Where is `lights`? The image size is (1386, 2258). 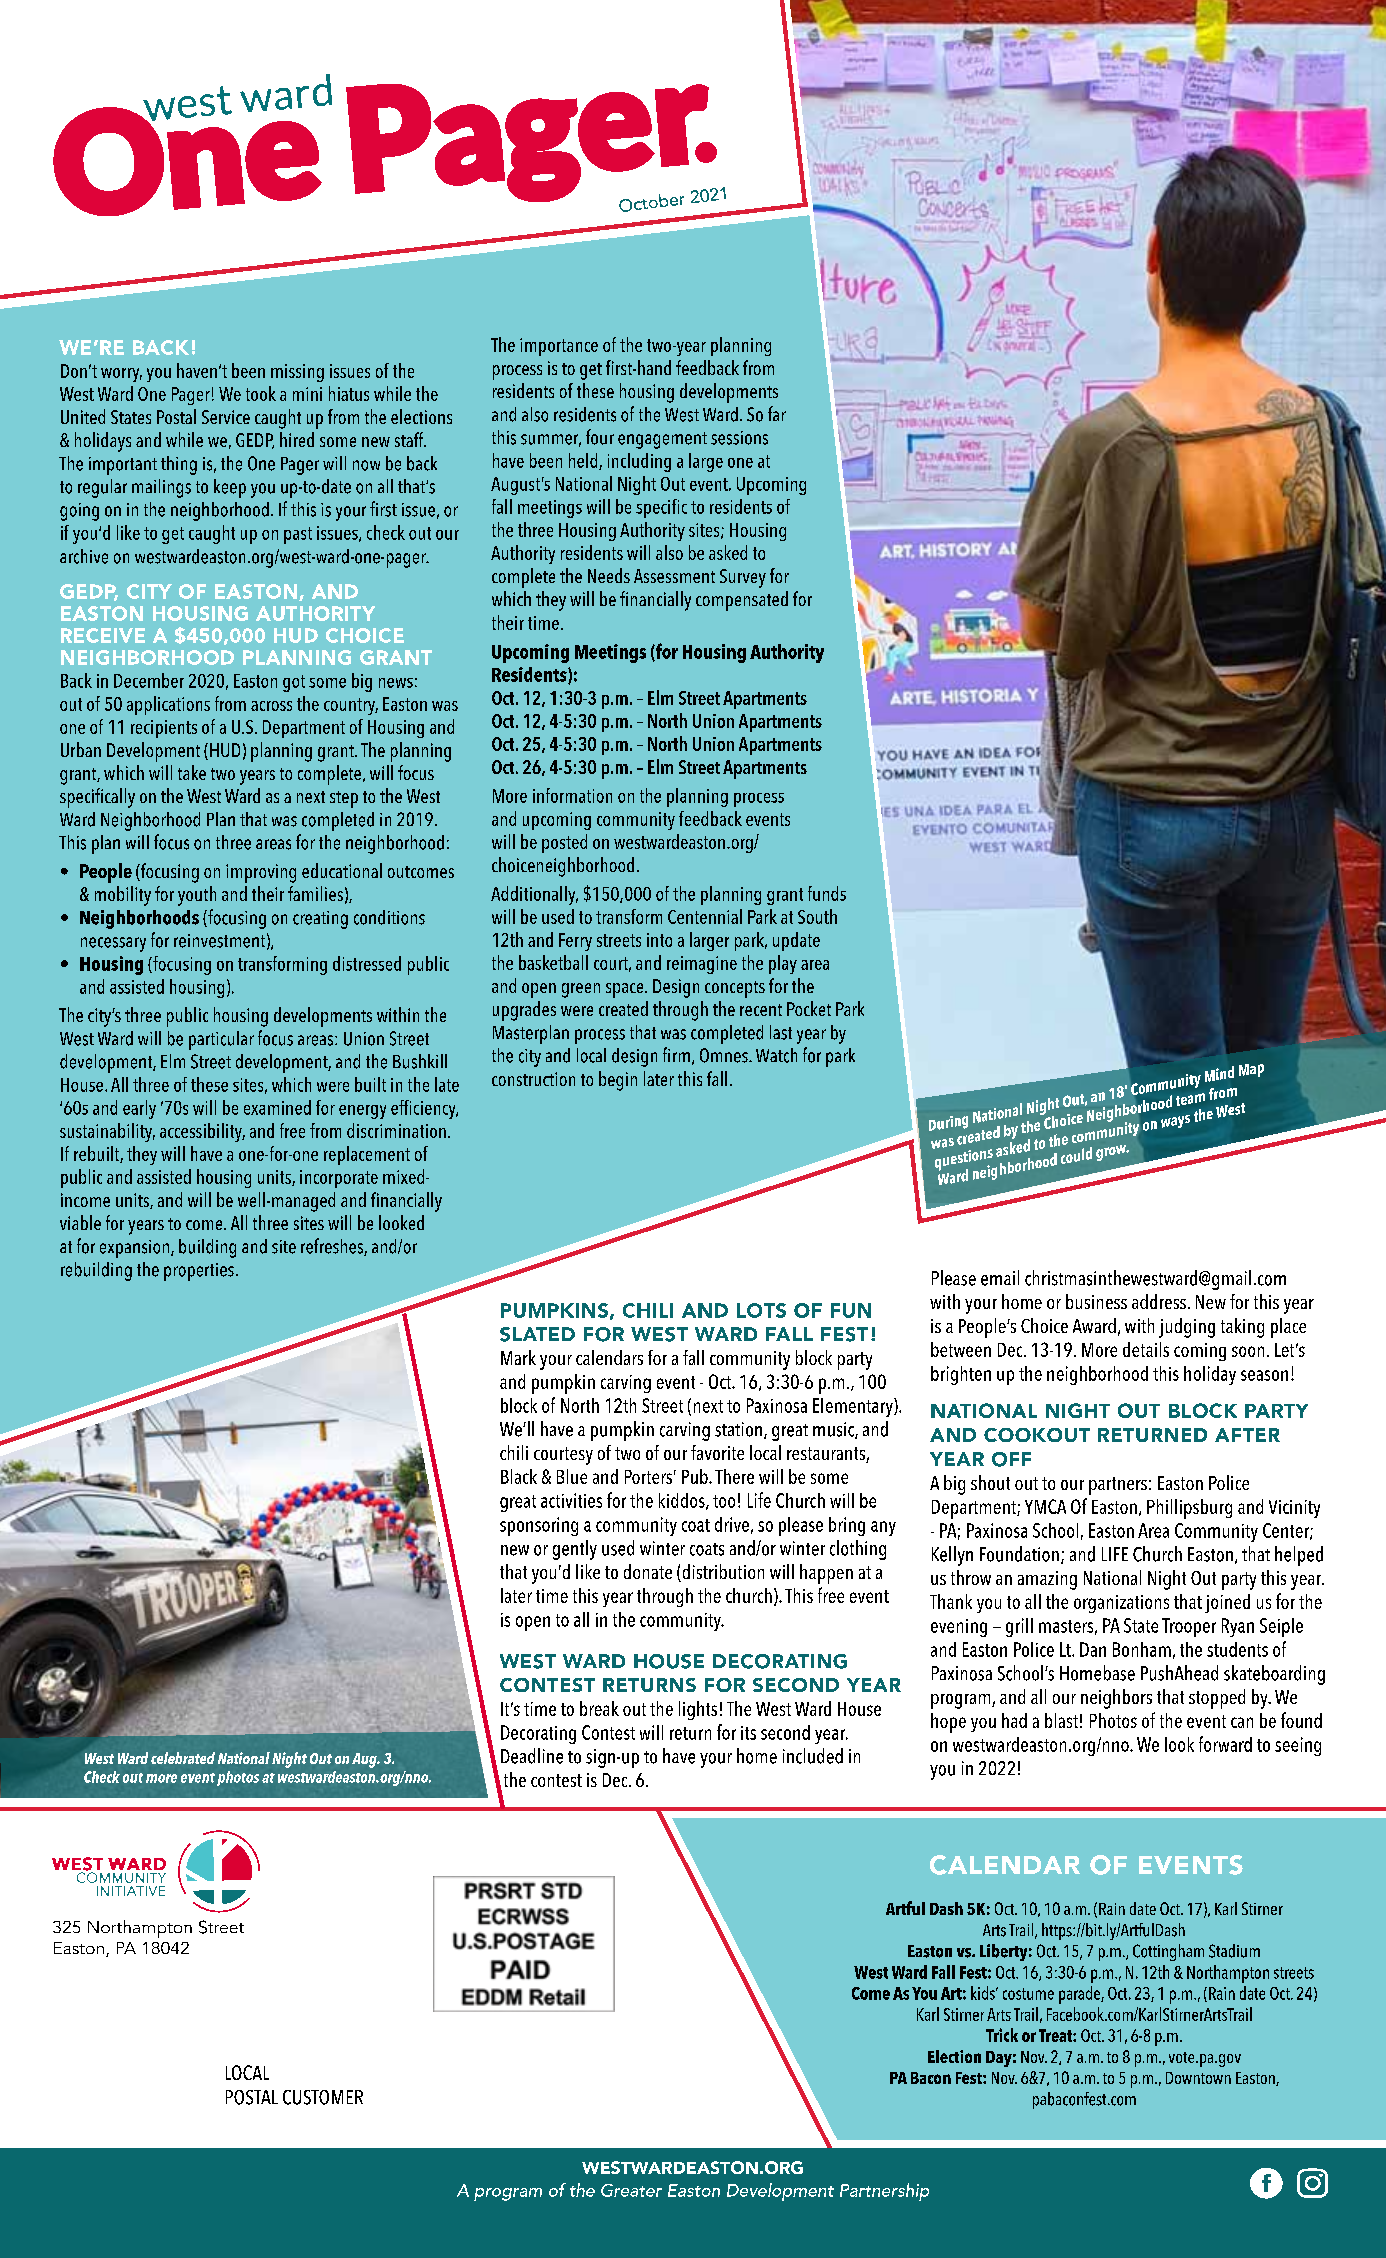 lights is located at coordinates (698, 1710).
